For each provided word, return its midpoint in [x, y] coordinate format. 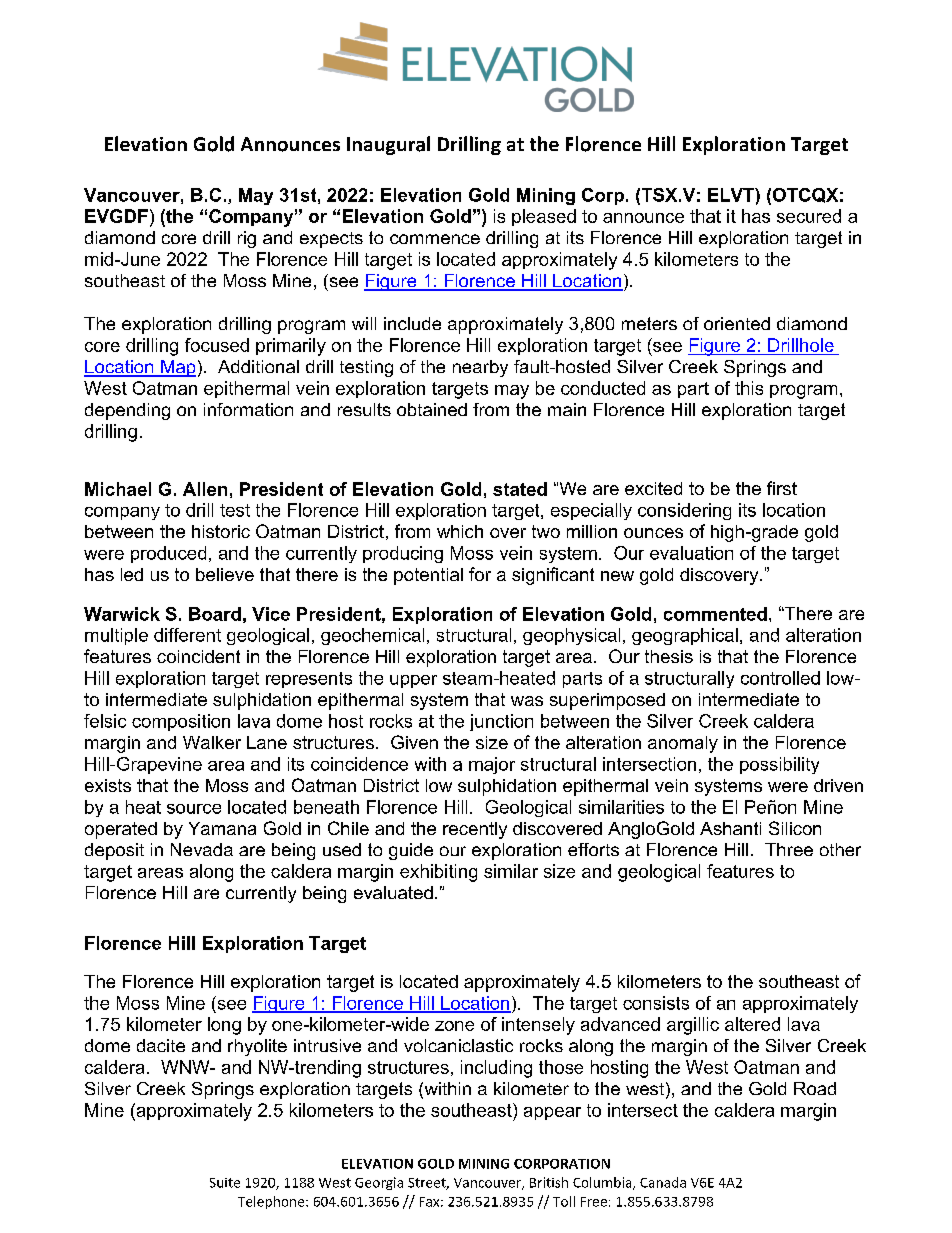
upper [413, 681]
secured [809, 216]
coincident [198, 656]
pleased [544, 217]
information [248, 409]
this [749, 388]
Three [789, 849]
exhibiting [438, 873]
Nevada [202, 849]
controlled [780, 678]
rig [247, 239]
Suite [225, 1183]
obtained [432, 409]
